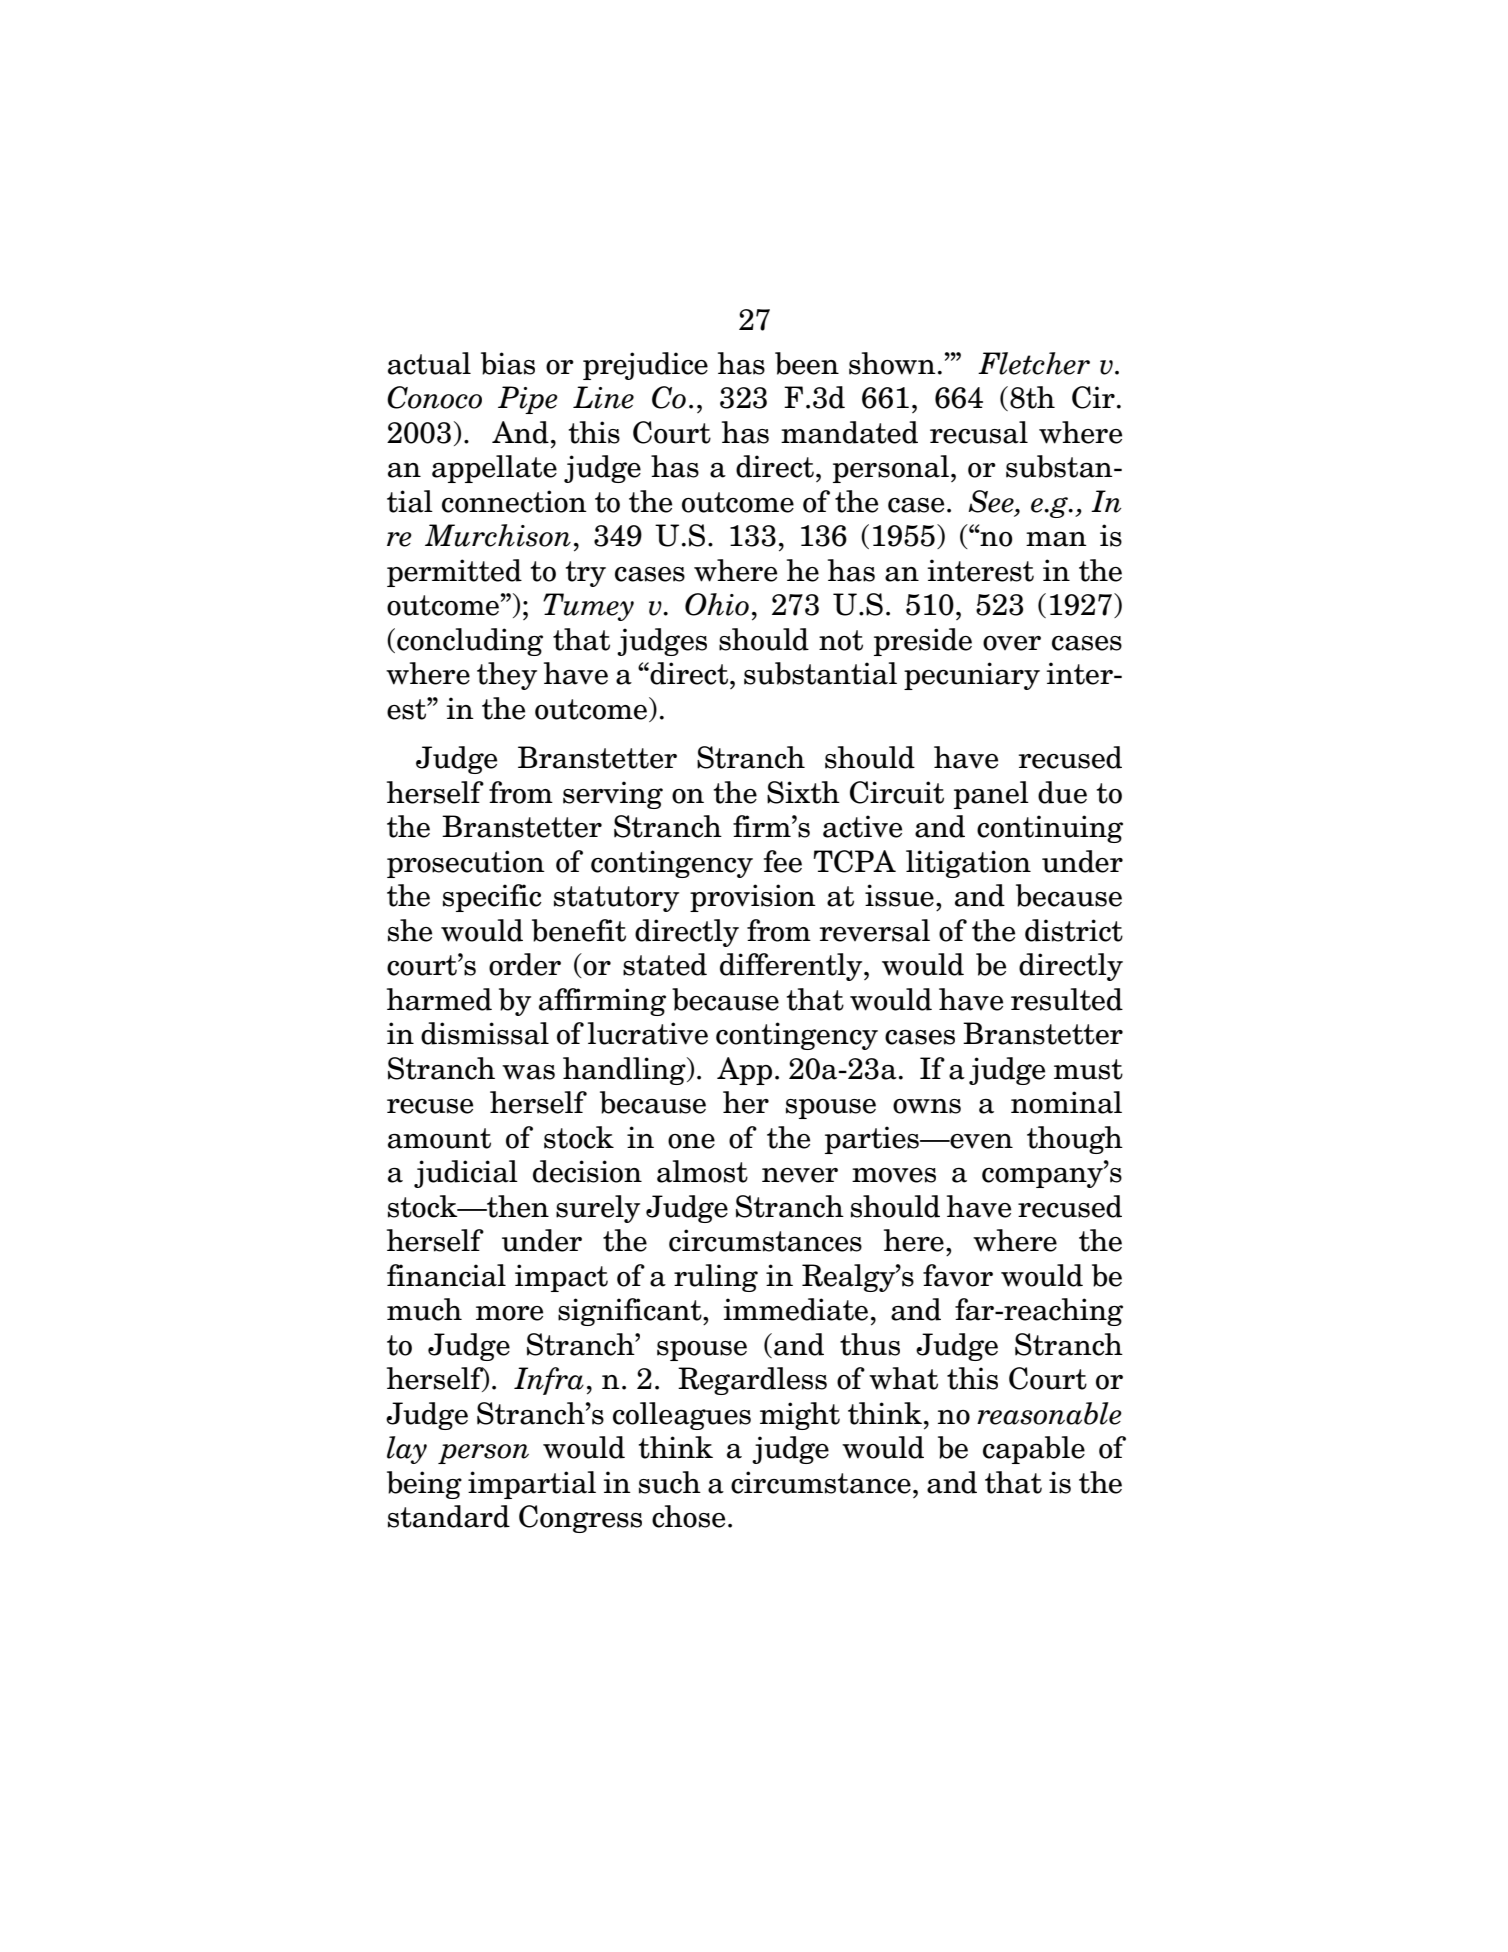  What do you see at coordinates (449, 1516) in the page?
I see `standard` at bounding box center [449, 1516].
